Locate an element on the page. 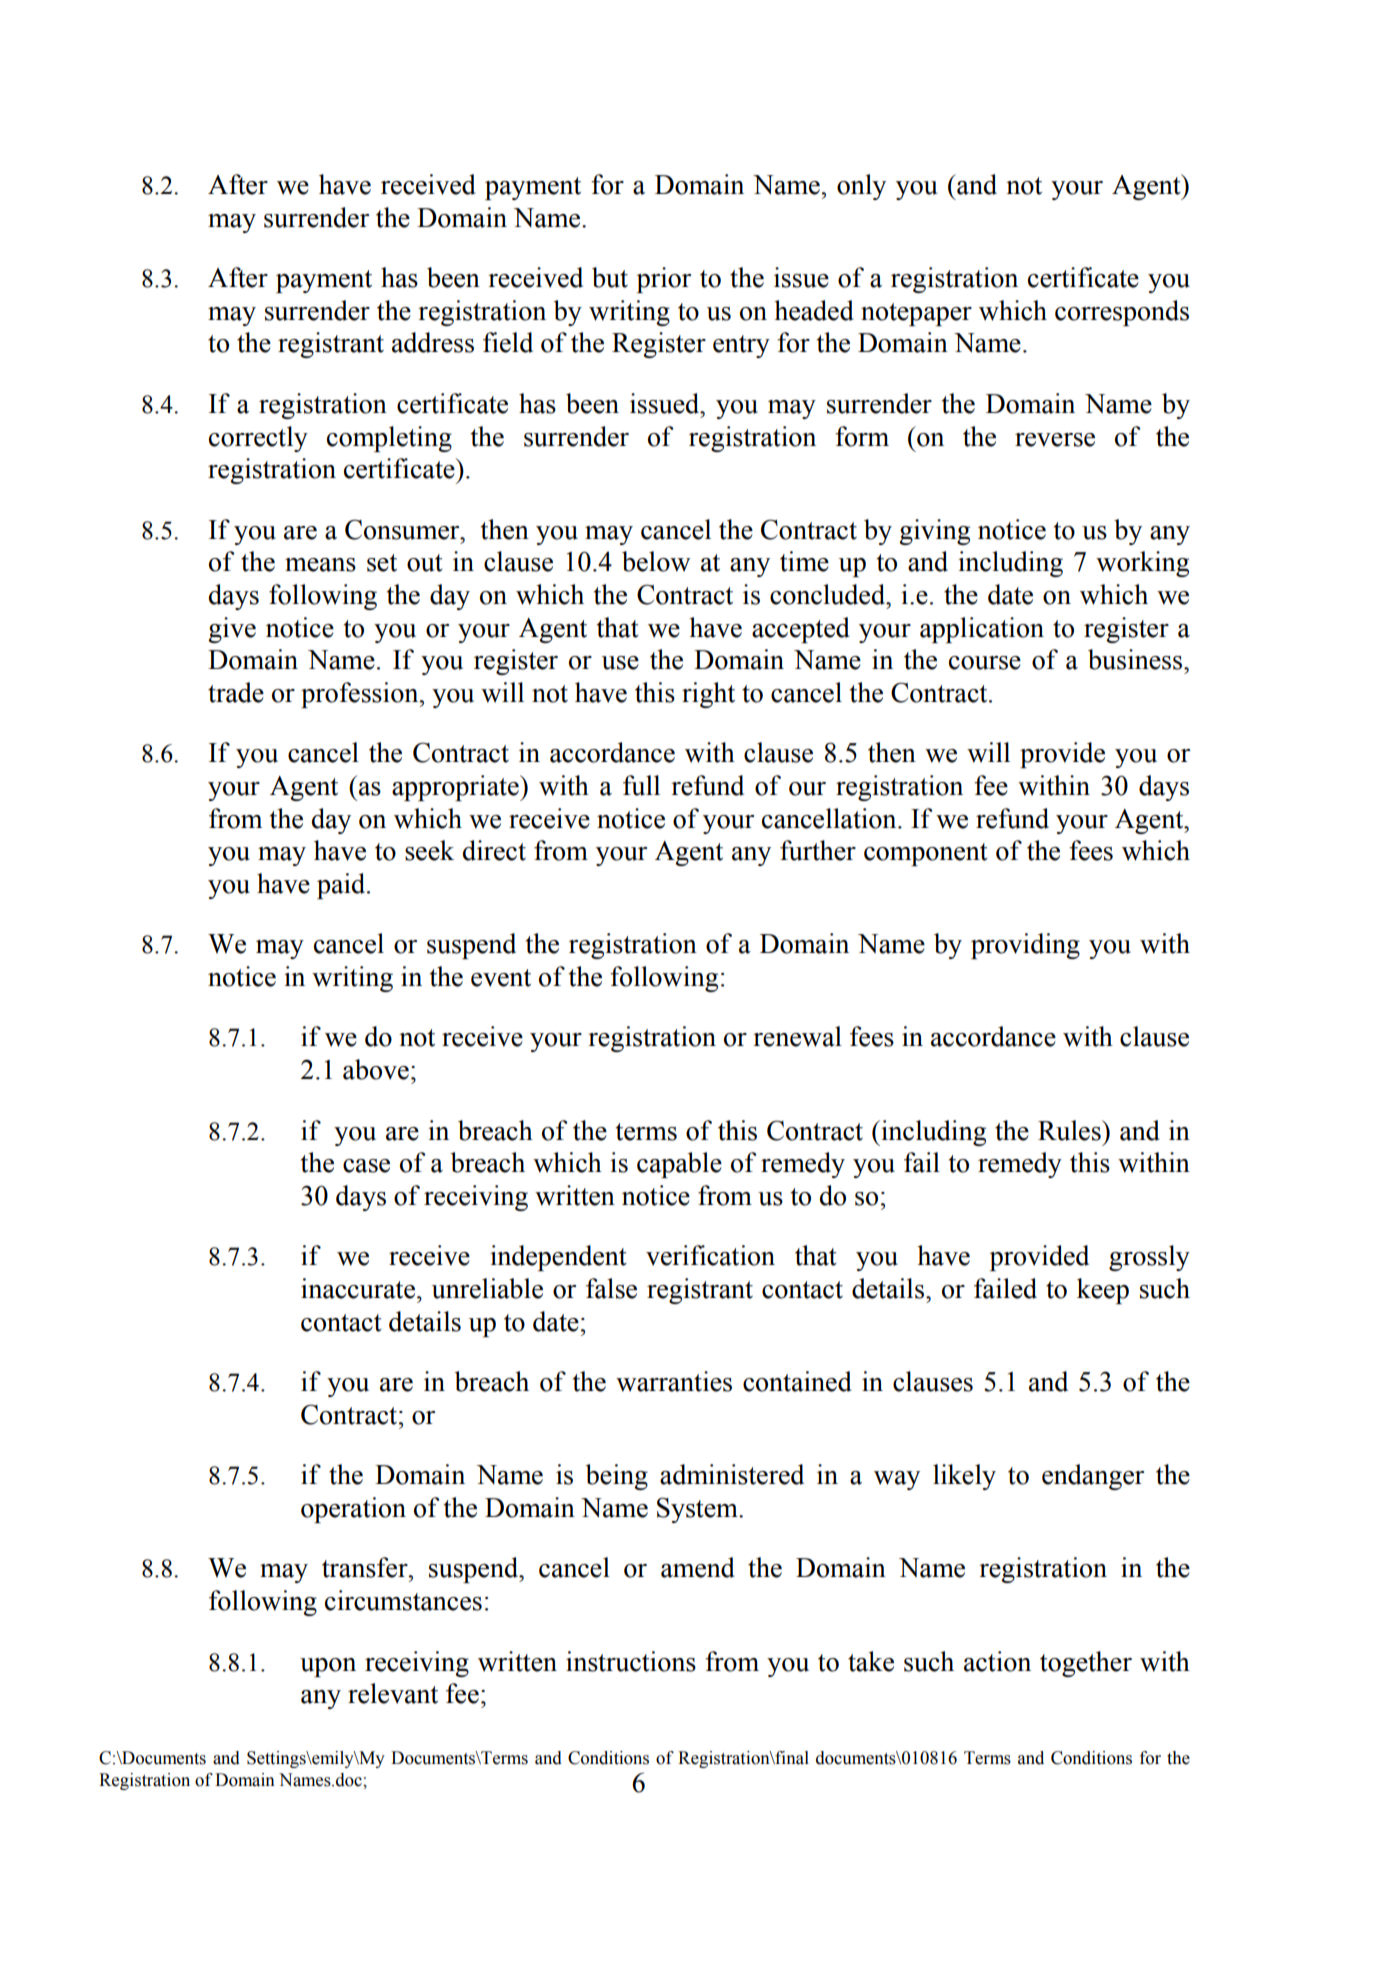 The image size is (1387, 1963). instructions is located at coordinates (631, 1661).
